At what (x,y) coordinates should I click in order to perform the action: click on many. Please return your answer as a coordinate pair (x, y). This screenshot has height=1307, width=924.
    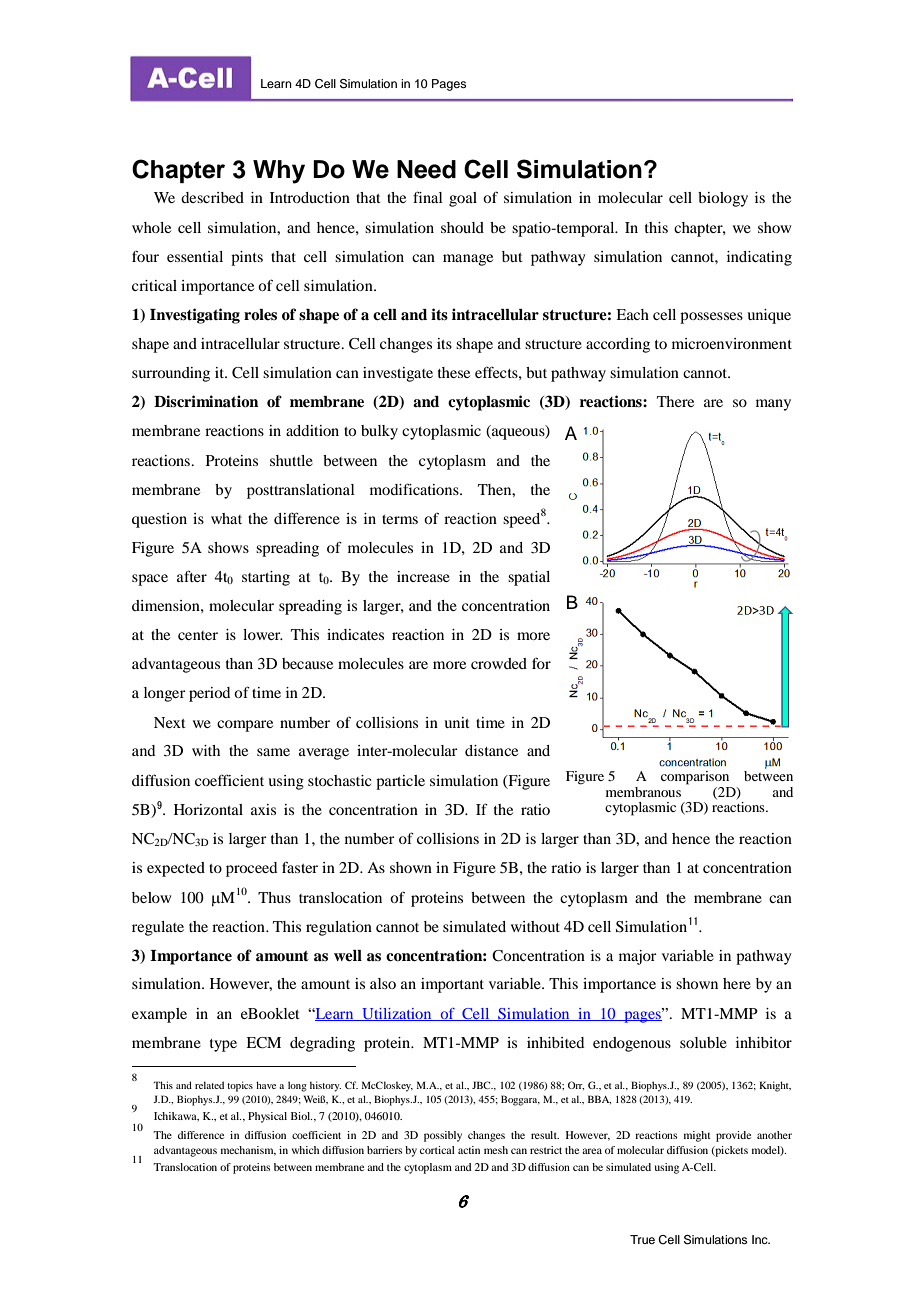
    Looking at the image, I should click on (773, 405).
